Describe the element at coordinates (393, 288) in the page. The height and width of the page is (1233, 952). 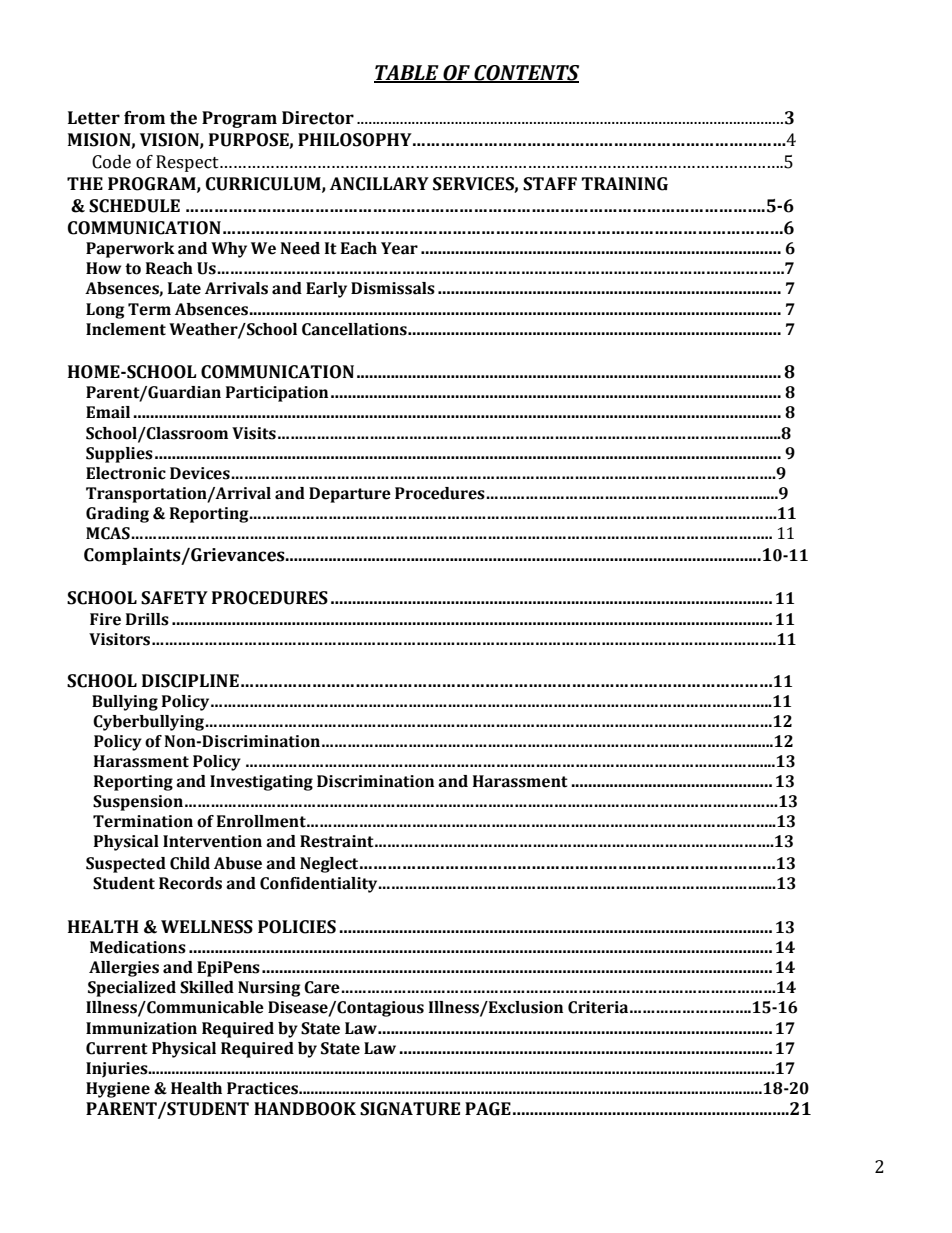
I see `Dismissals` at that location.
